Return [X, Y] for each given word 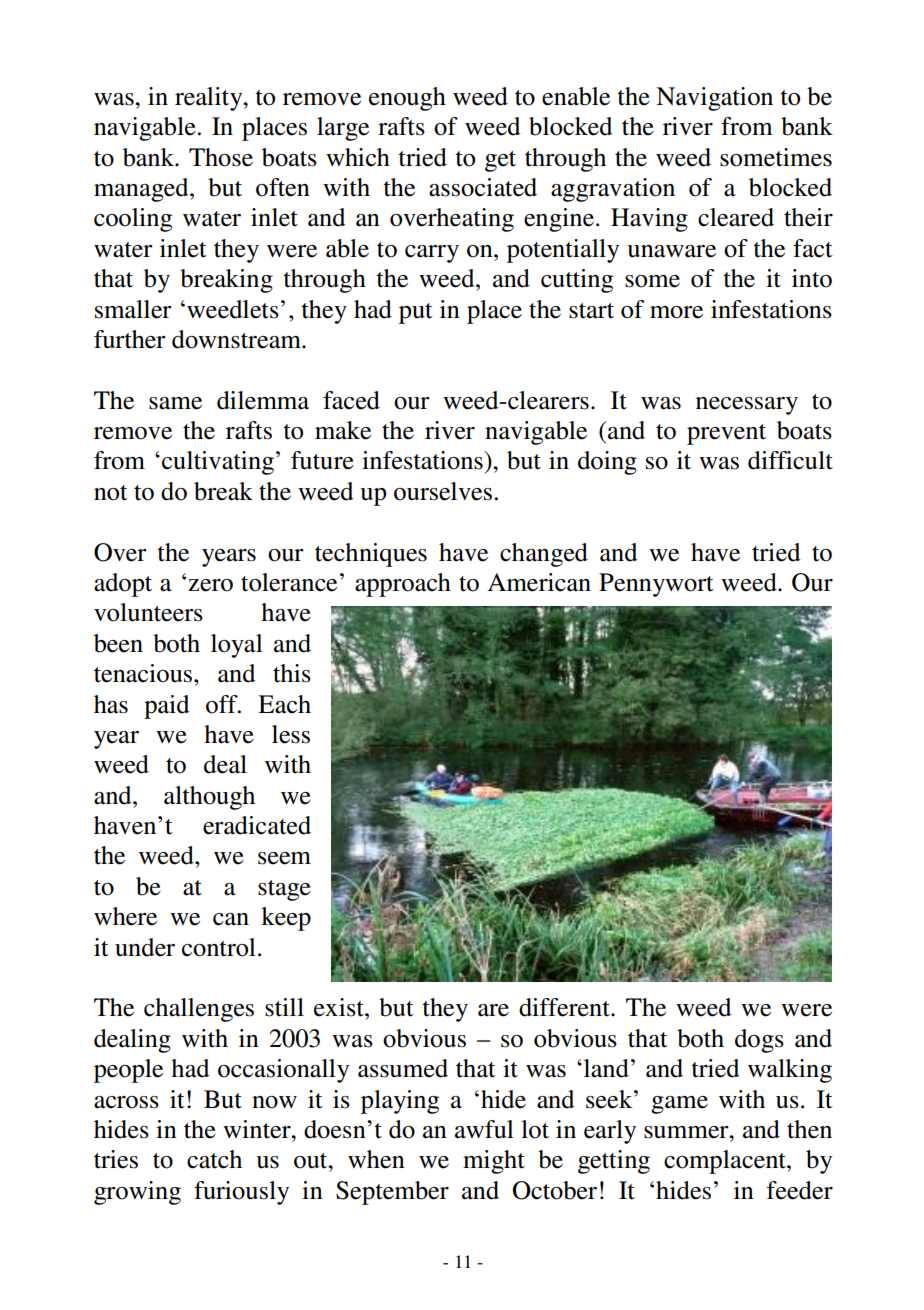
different [565, 1007]
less [291, 734]
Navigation [714, 99]
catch [214, 1159]
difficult [790, 460]
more [676, 312]
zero [210, 585]
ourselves [443, 491]
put [416, 313]
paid [166, 707]
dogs [759, 1041]
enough [407, 99]
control [219, 947]
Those [221, 157]
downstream [237, 339]
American [539, 582]
